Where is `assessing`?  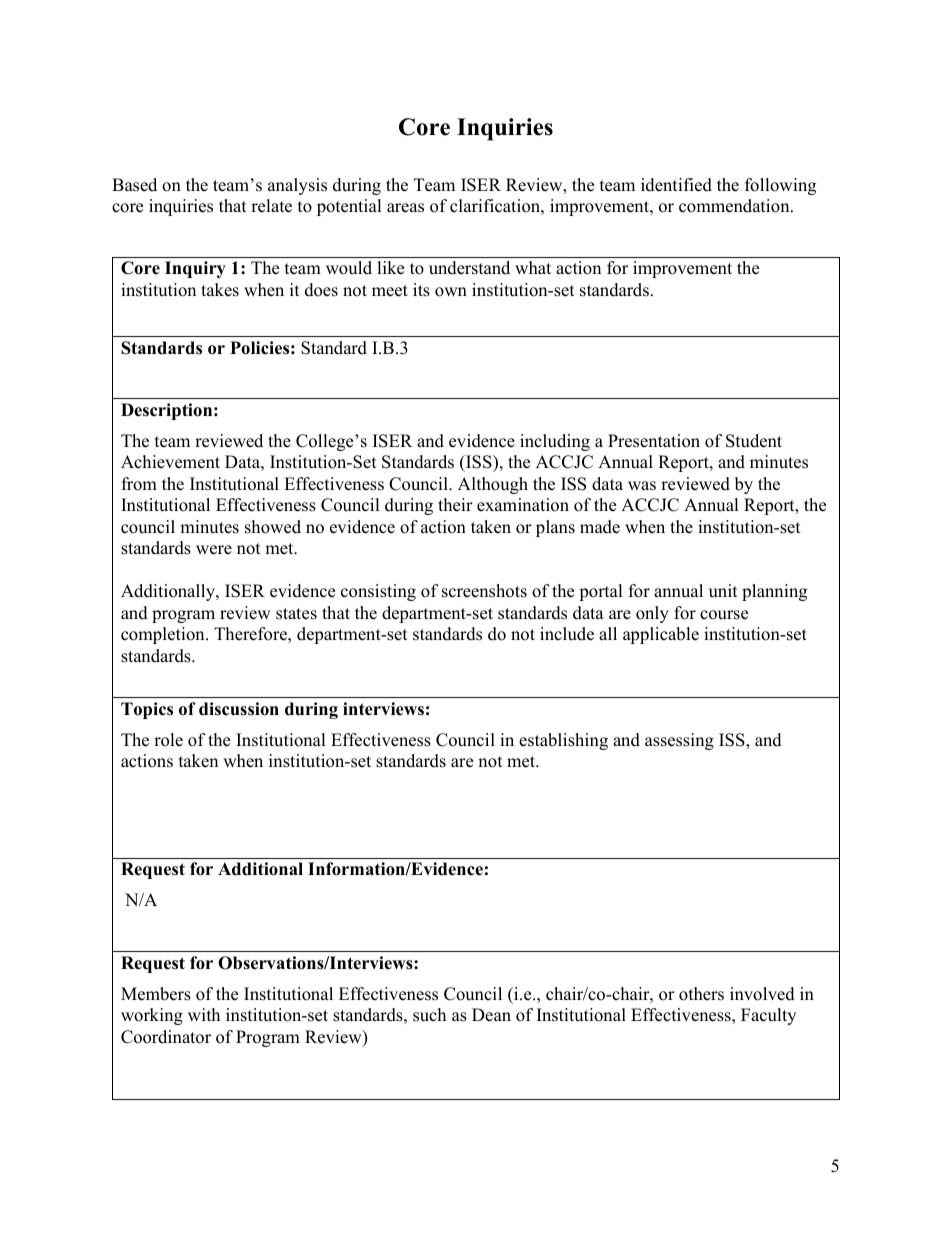
assessing is located at coordinates (679, 741).
